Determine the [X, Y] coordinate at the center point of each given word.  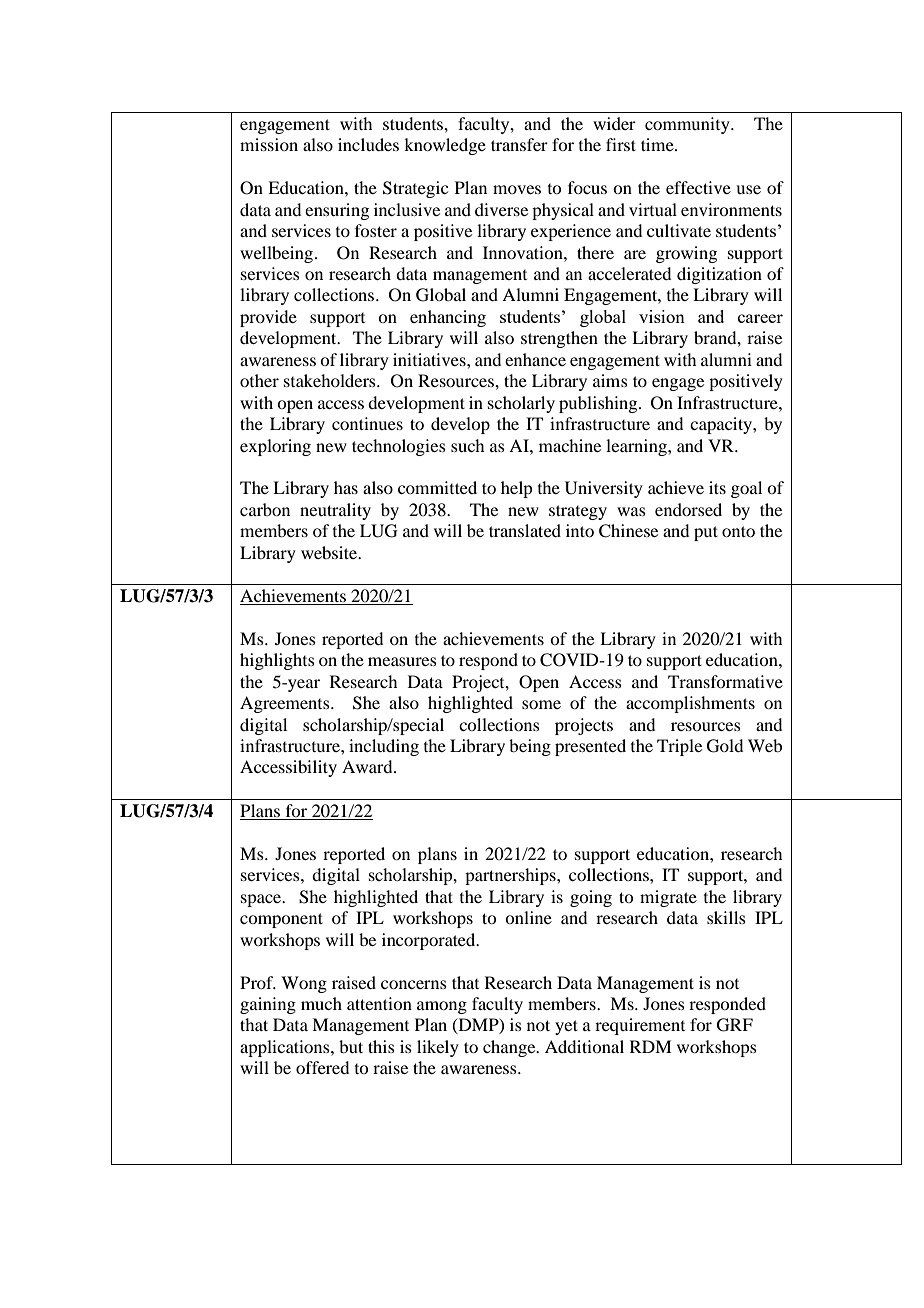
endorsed [688, 509]
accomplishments [690, 704]
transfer [519, 144]
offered [322, 1067]
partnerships [511, 876]
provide [268, 318]
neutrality [335, 511]
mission [269, 144]
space [262, 900]
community [688, 125]
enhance [535, 359]
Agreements [286, 704]
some [541, 704]
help [516, 489]
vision [662, 316]
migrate [668, 898]
